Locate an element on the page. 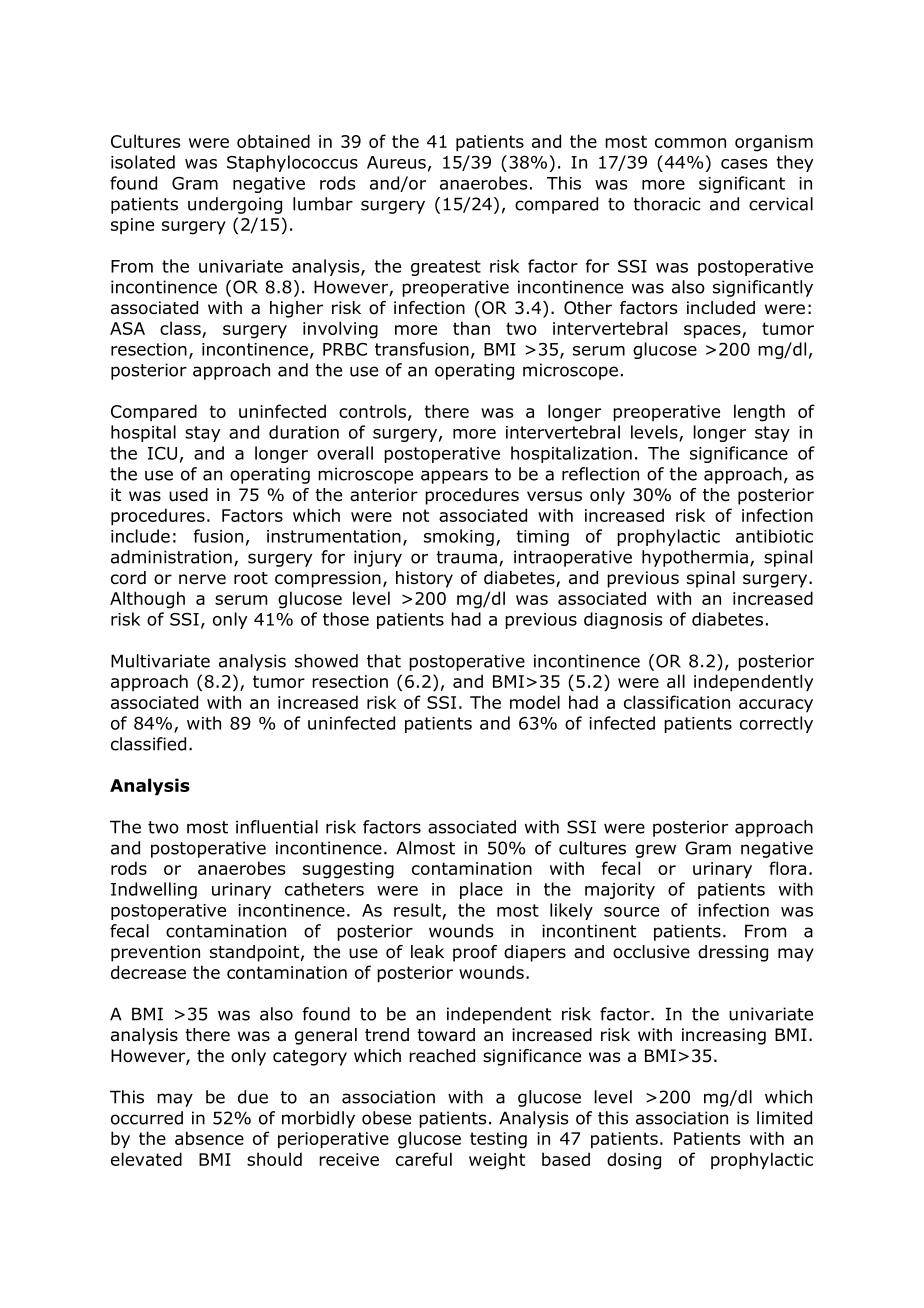 The image size is (924, 1308). Indwelling is located at coordinates (154, 890).
